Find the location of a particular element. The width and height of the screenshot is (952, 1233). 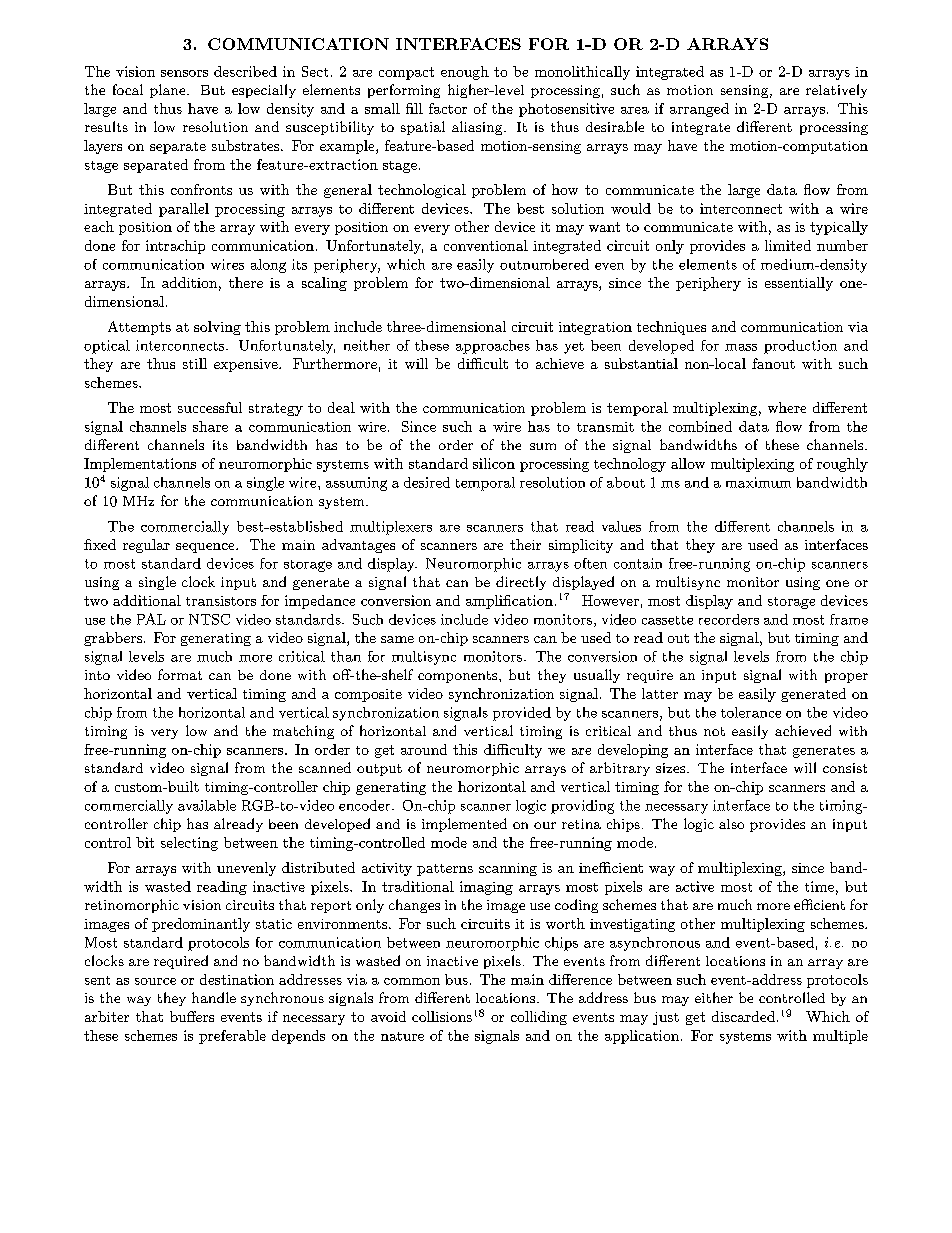

buffers is located at coordinates (192, 1016).
